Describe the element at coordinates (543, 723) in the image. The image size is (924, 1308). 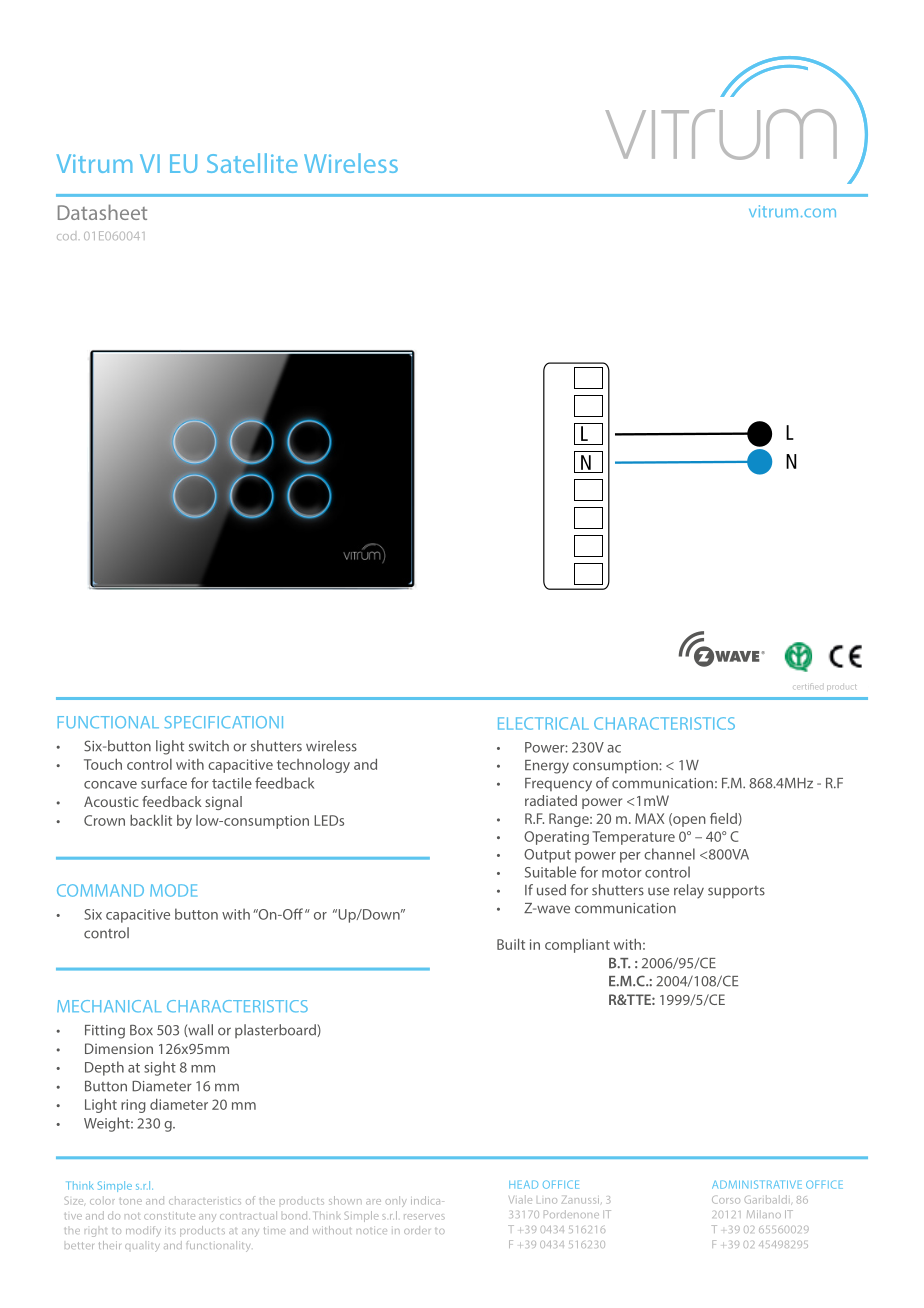
I see `ELECTRICAL` at that location.
